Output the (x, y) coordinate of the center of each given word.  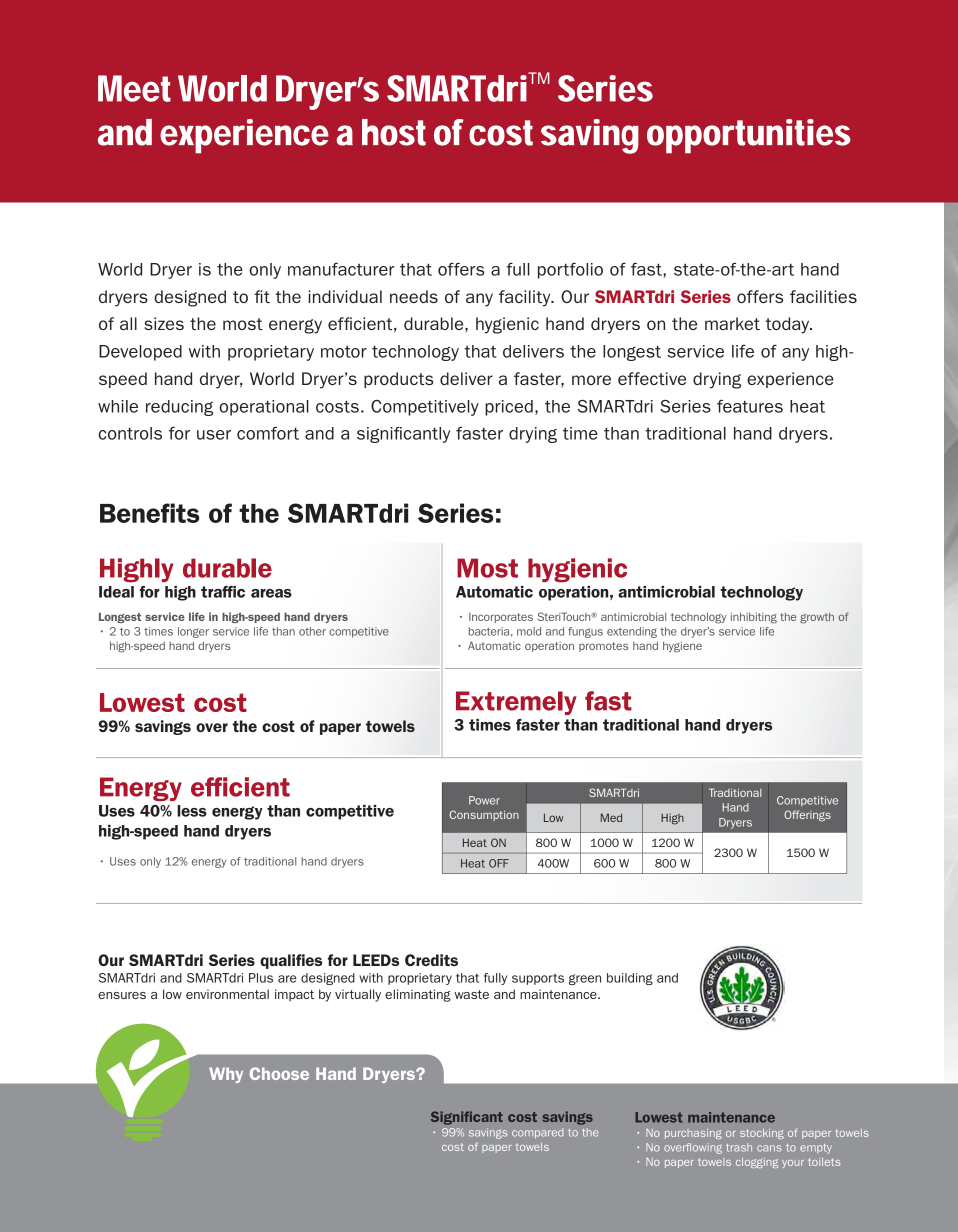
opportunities (749, 136)
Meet (134, 88)
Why (226, 1075)
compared (537, 1133)
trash (739, 1147)
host (394, 132)
